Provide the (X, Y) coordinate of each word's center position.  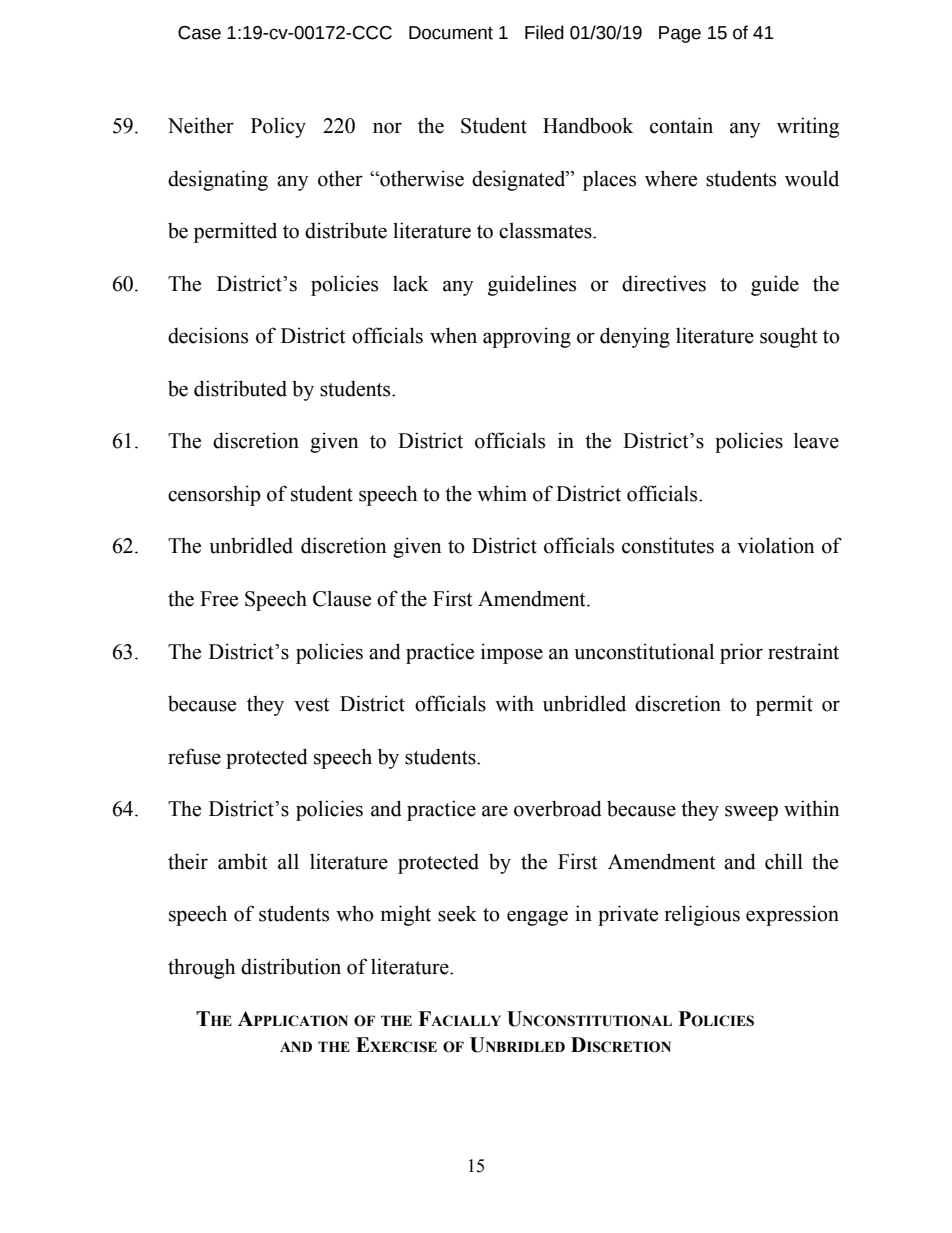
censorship (214, 495)
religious (702, 915)
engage (537, 918)
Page (680, 34)
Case (199, 33)
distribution (291, 966)
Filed (544, 32)
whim (502, 493)
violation (776, 545)
